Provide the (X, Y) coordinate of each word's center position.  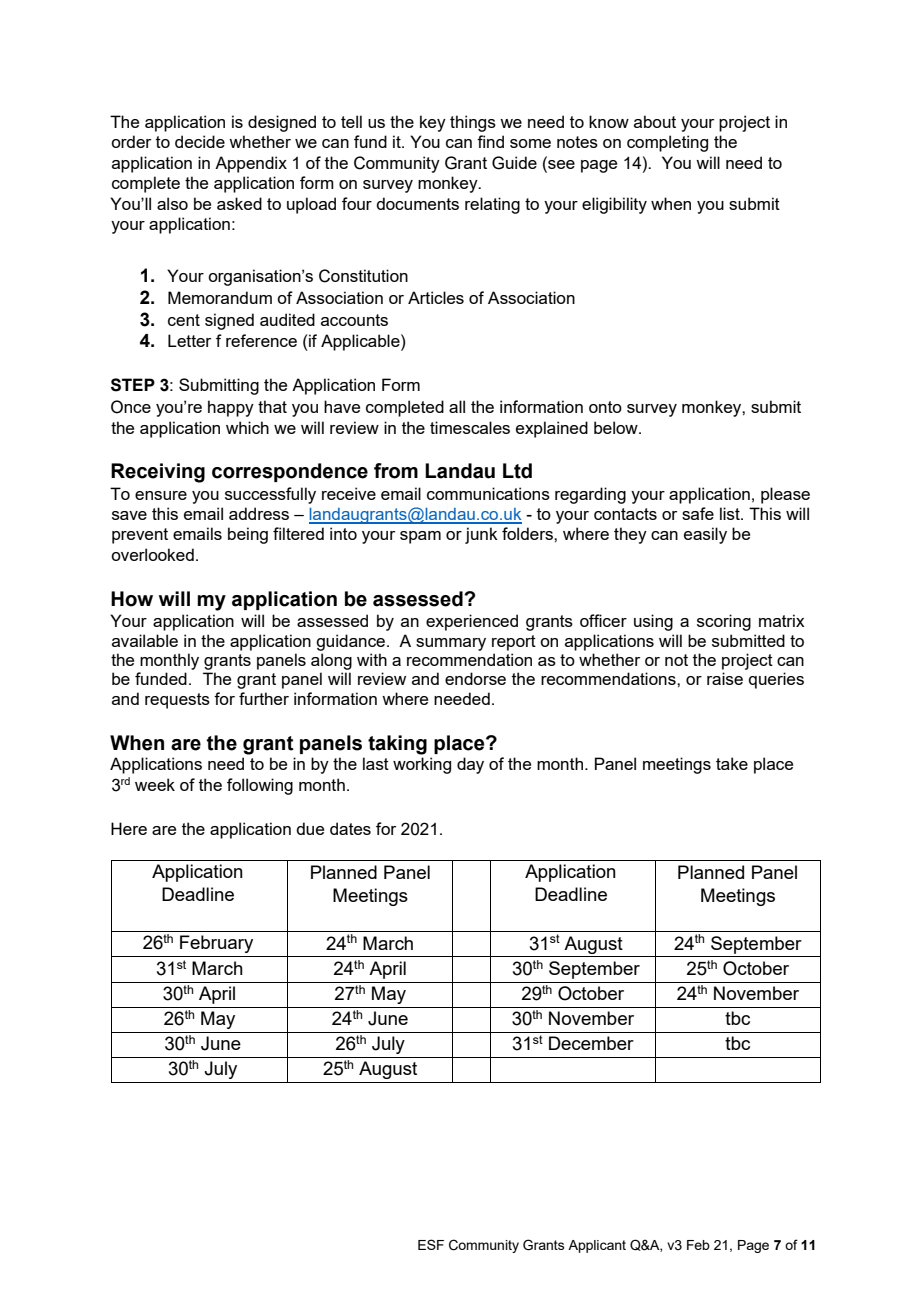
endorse (475, 678)
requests (177, 701)
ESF (431, 1244)
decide (200, 141)
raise (725, 678)
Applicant (597, 1246)
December (591, 1043)
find (490, 141)
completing (667, 143)
